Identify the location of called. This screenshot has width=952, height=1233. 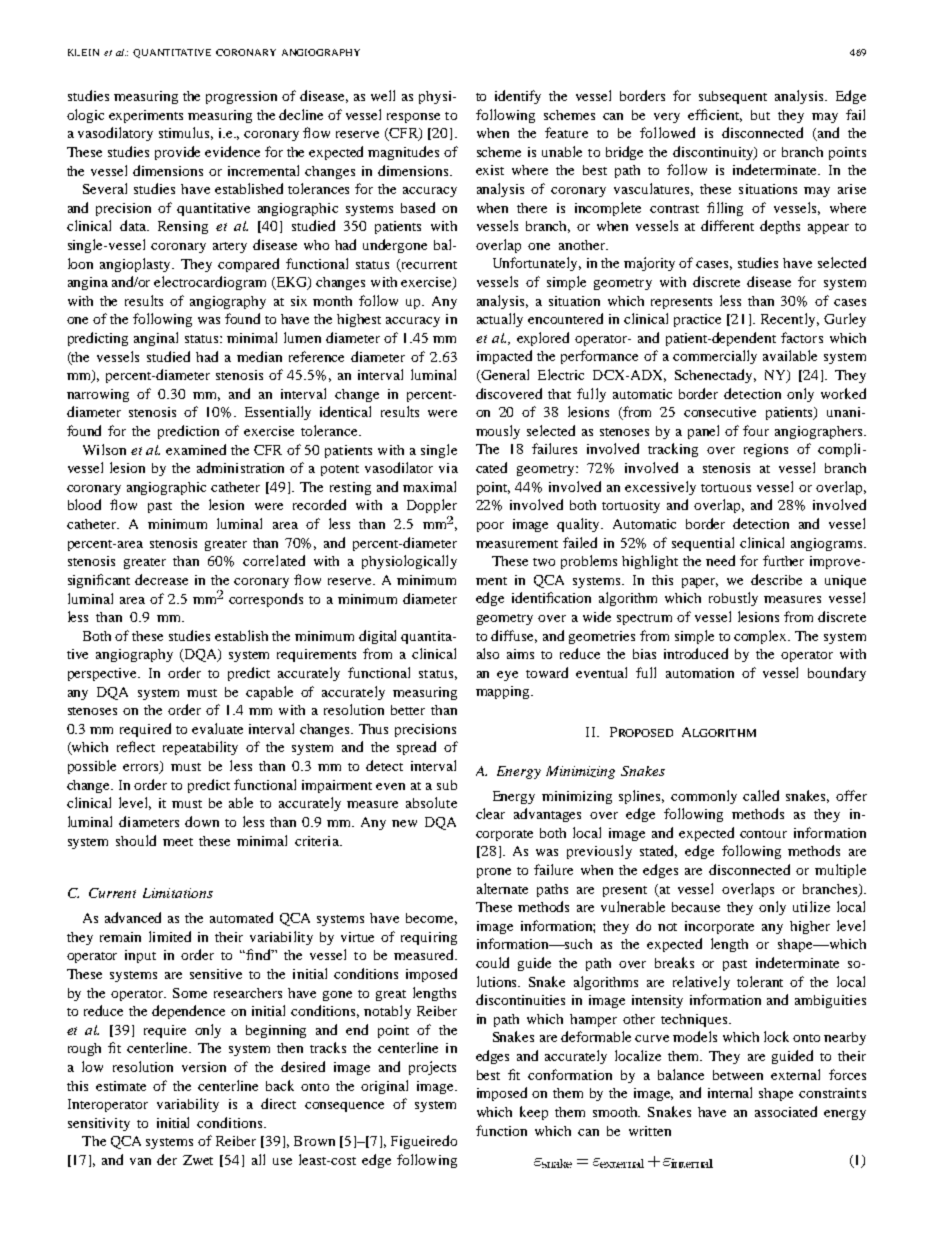
(761, 795).
